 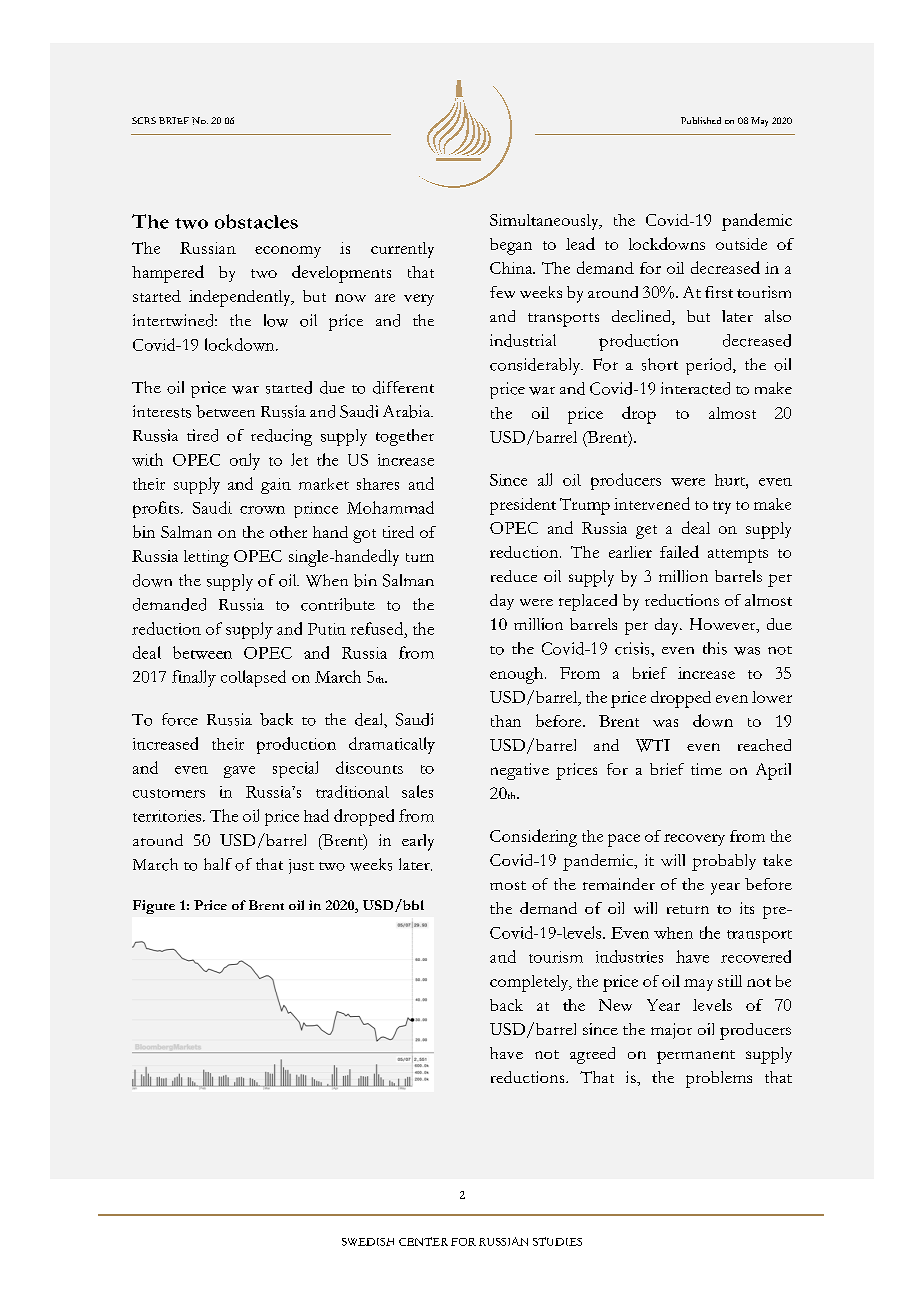 I want to click on letting, so click(x=206, y=558).
